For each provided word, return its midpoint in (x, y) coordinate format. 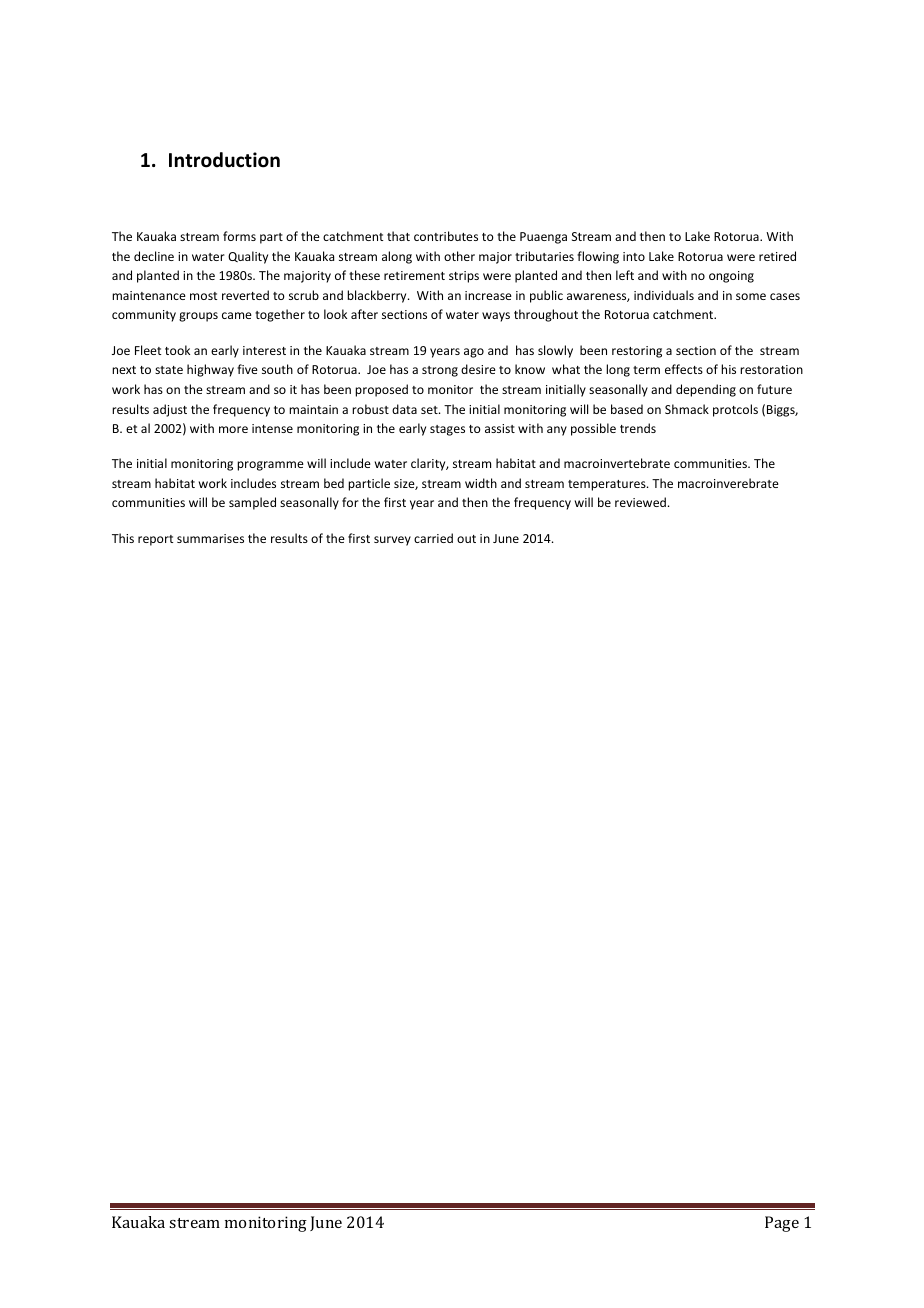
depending (706, 390)
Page (782, 1224)
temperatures (608, 485)
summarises (210, 538)
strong (440, 371)
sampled (252, 503)
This (123, 538)
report (155, 540)
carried (433, 538)
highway (210, 370)
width (481, 483)
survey (392, 541)
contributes (446, 236)
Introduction (224, 160)
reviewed (640, 502)
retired (777, 256)
